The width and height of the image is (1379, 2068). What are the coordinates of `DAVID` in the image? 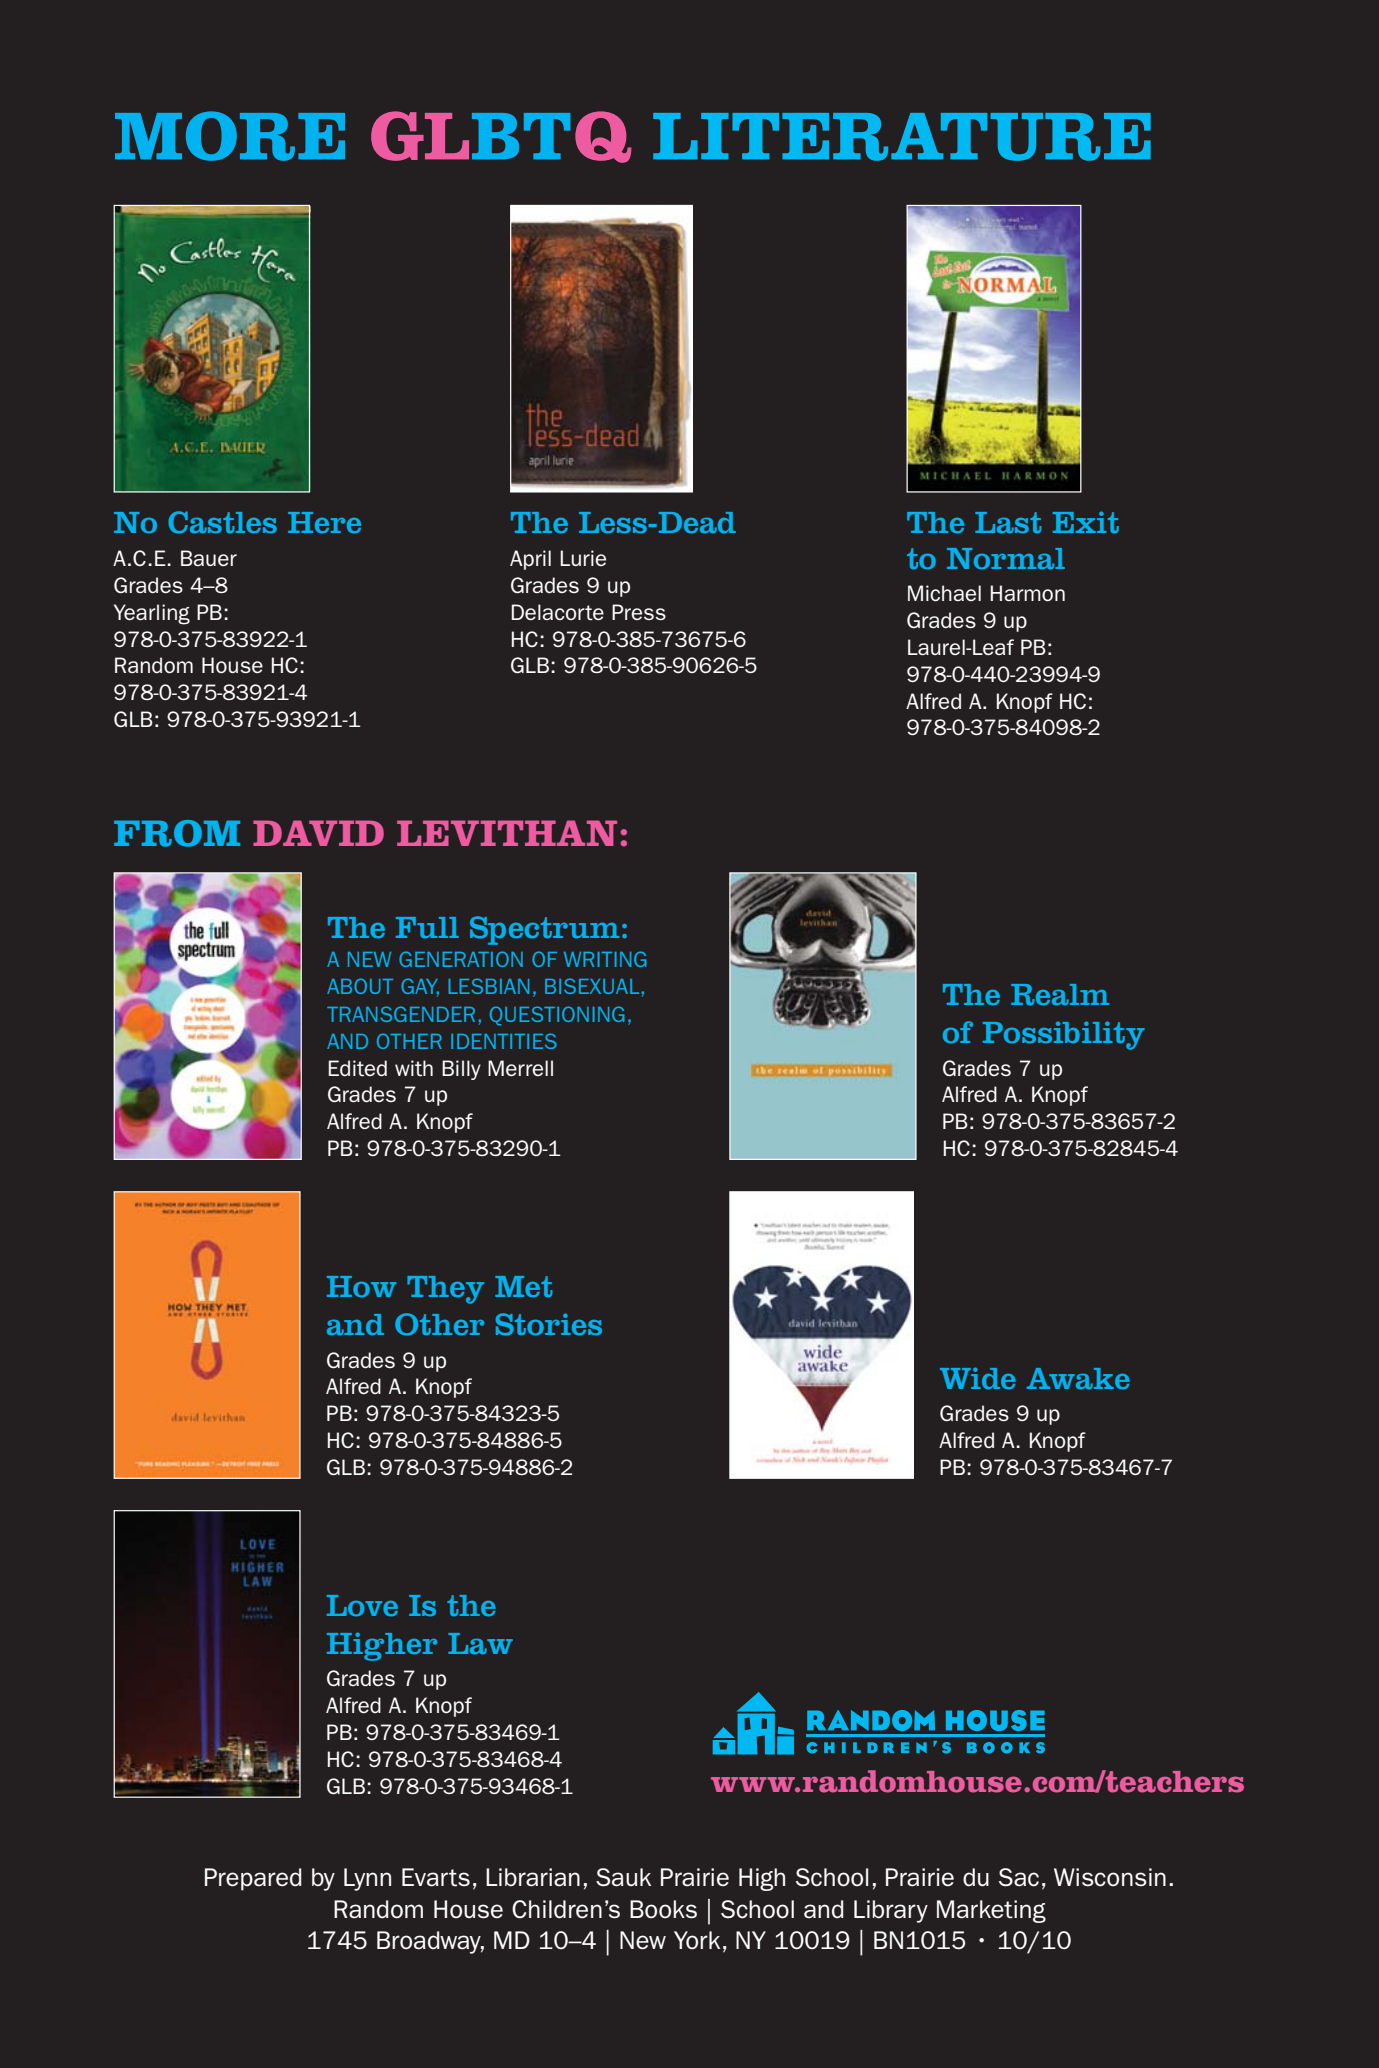 It's located at (318, 833).
